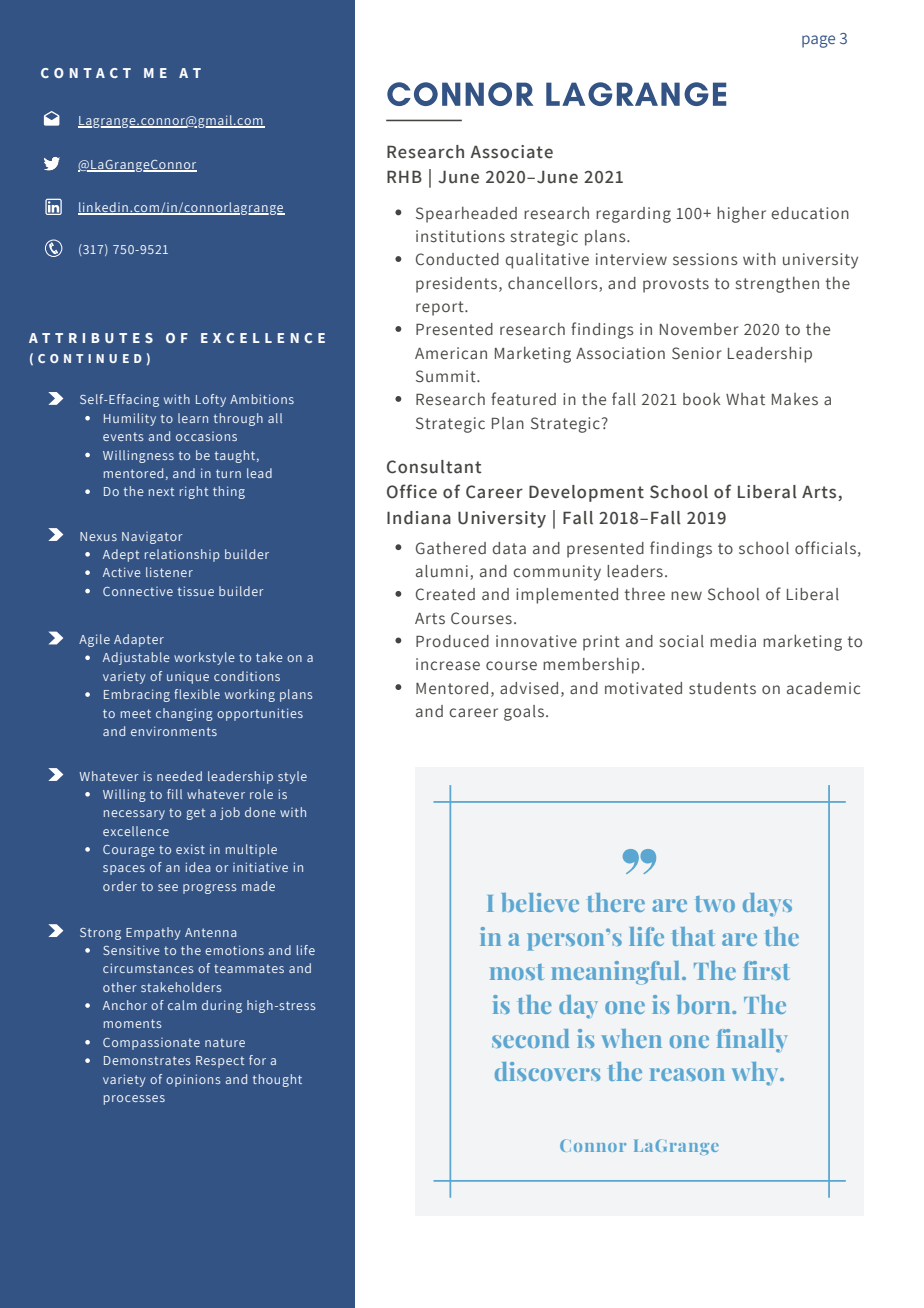  Describe the element at coordinates (511, 152) in the document. I see `Associate` at that location.
